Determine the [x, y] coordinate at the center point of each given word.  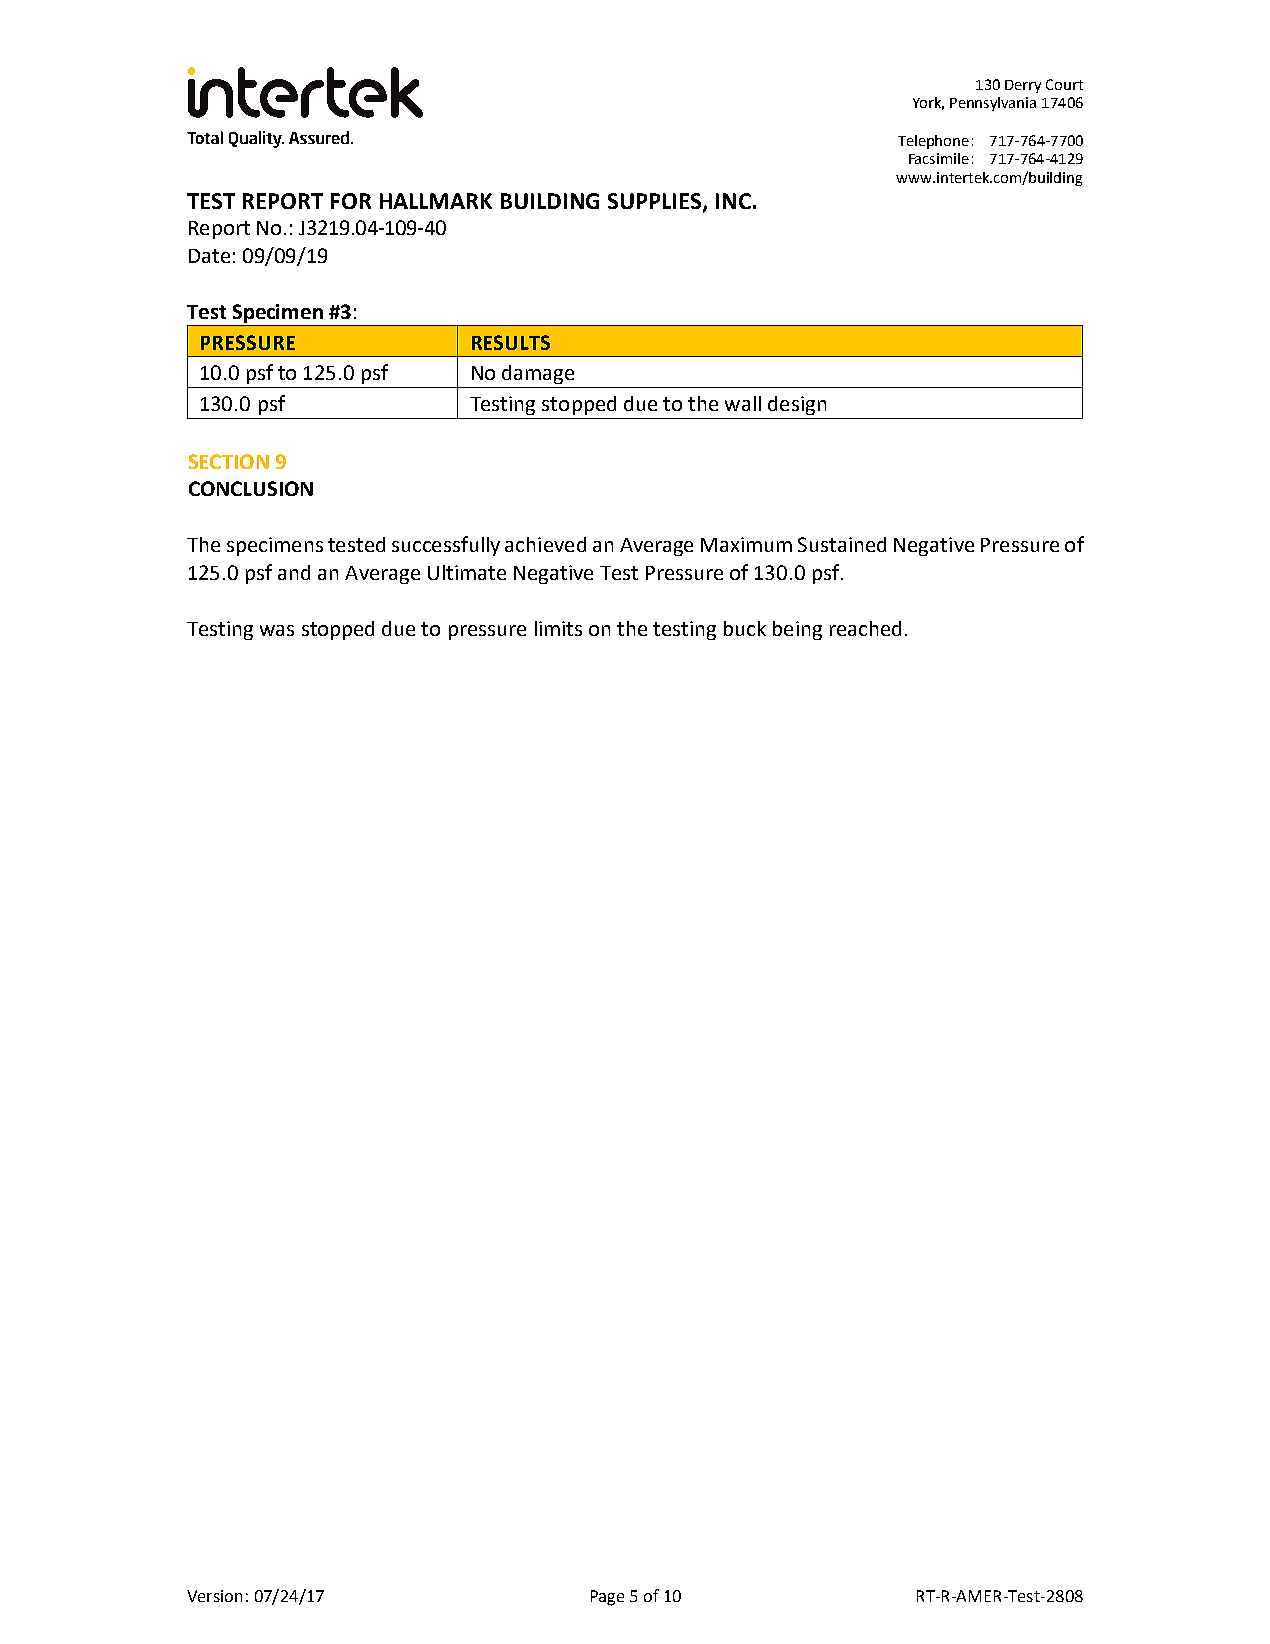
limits [558, 628]
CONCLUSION [251, 488]
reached [865, 628]
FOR [351, 201]
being [797, 630]
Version [214, 1596]
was [277, 630]
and [294, 572]
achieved [545, 544]
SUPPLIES [656, 202]
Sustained [842, 544]
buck [745, 628]
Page [607, 1598]
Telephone [933, 142]
